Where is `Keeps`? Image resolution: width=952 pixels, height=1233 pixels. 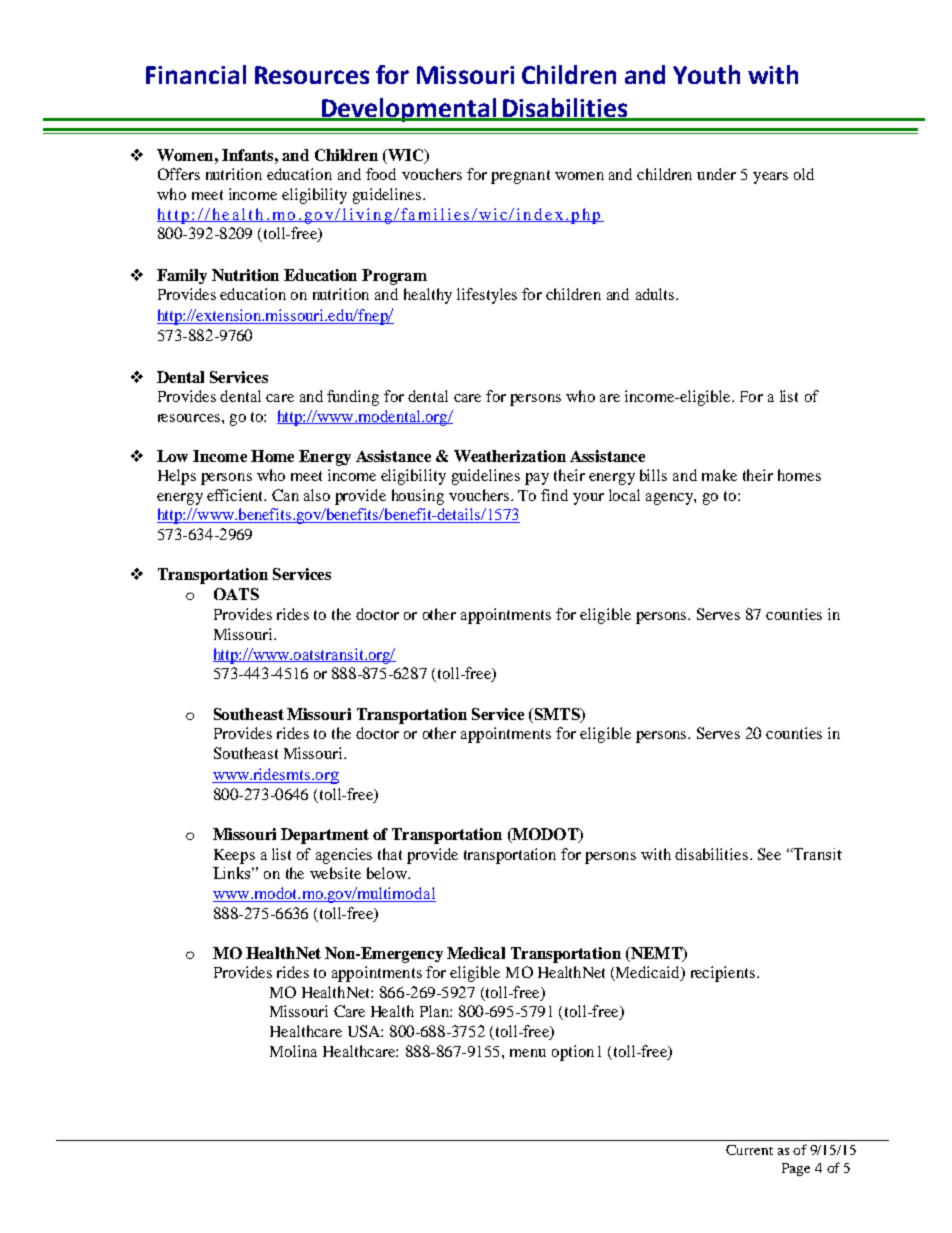
Keeps is located at coordinates (234, 856).
